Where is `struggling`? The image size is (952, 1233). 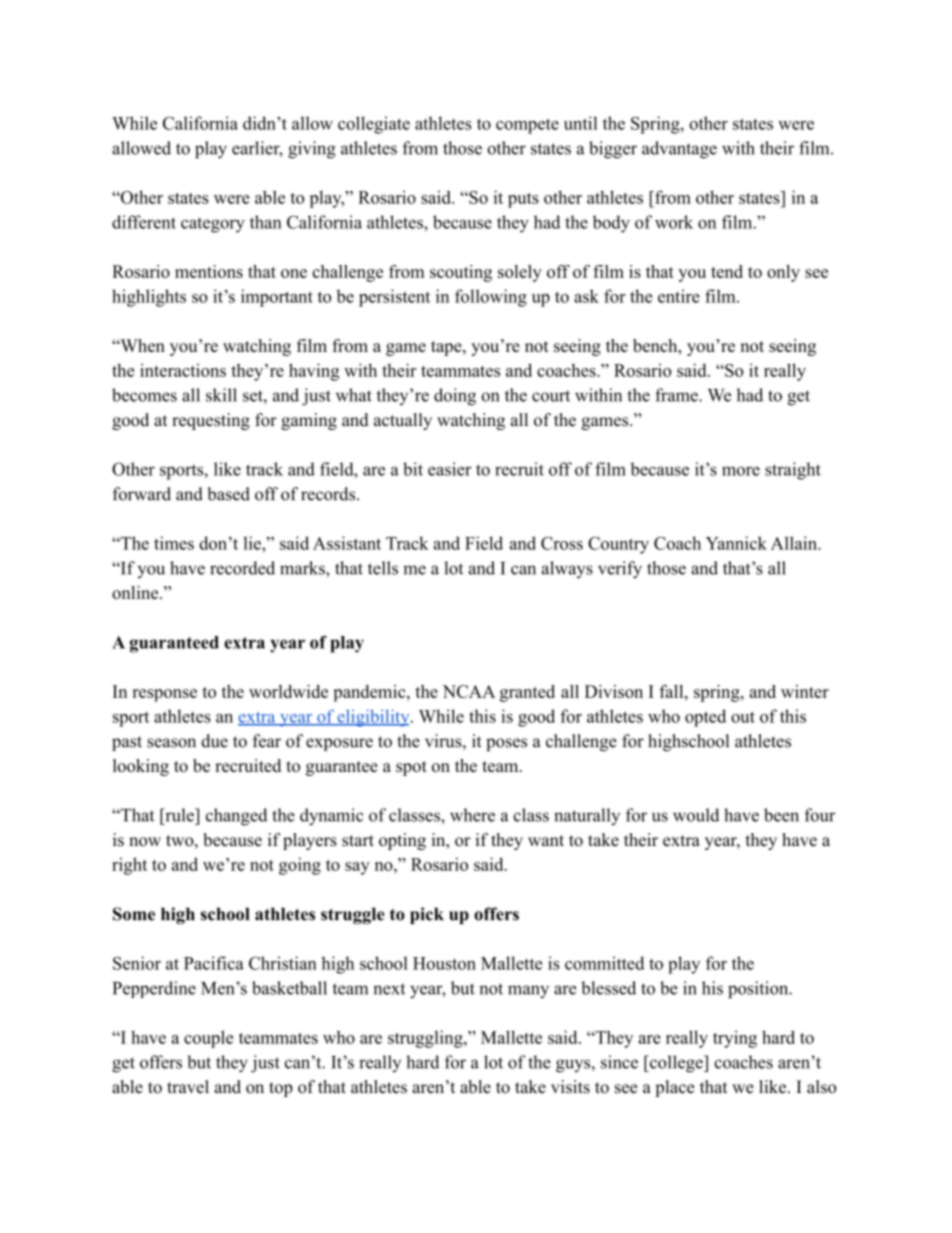
struggling is located at coordinates (426, 1039).
